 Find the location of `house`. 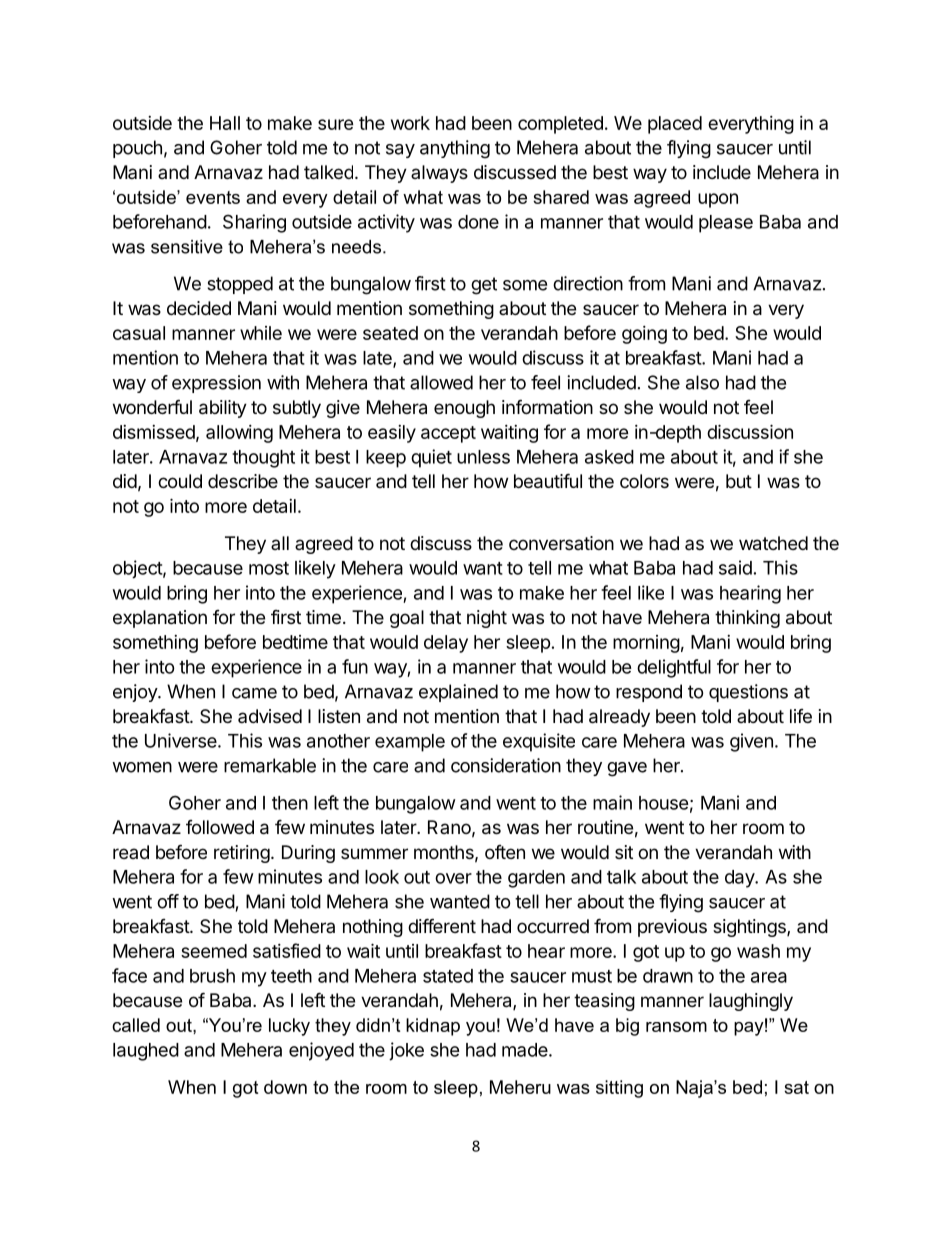

house is located at coordinates (664, 803).
